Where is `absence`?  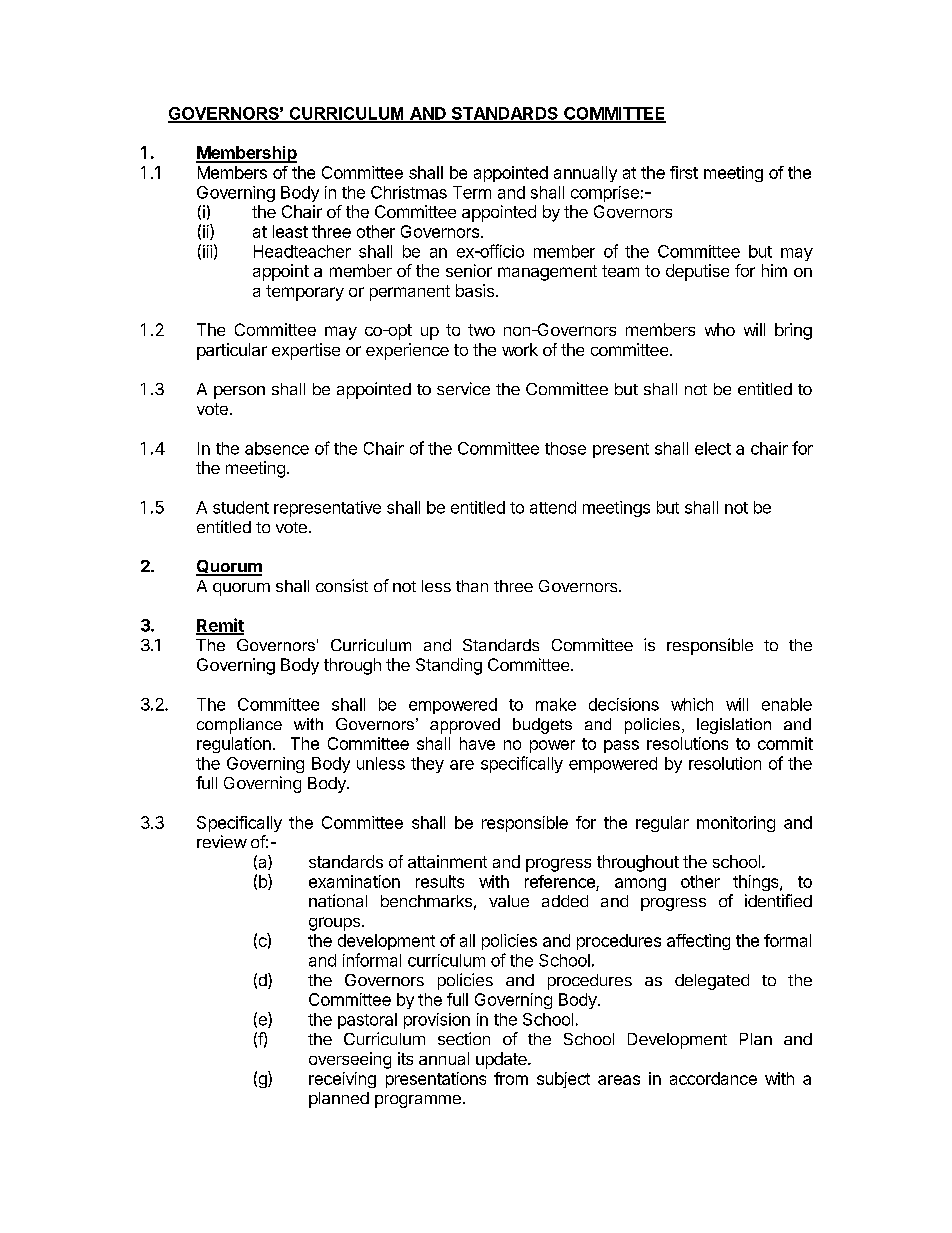
absence is located at coordinates (277, 448).
